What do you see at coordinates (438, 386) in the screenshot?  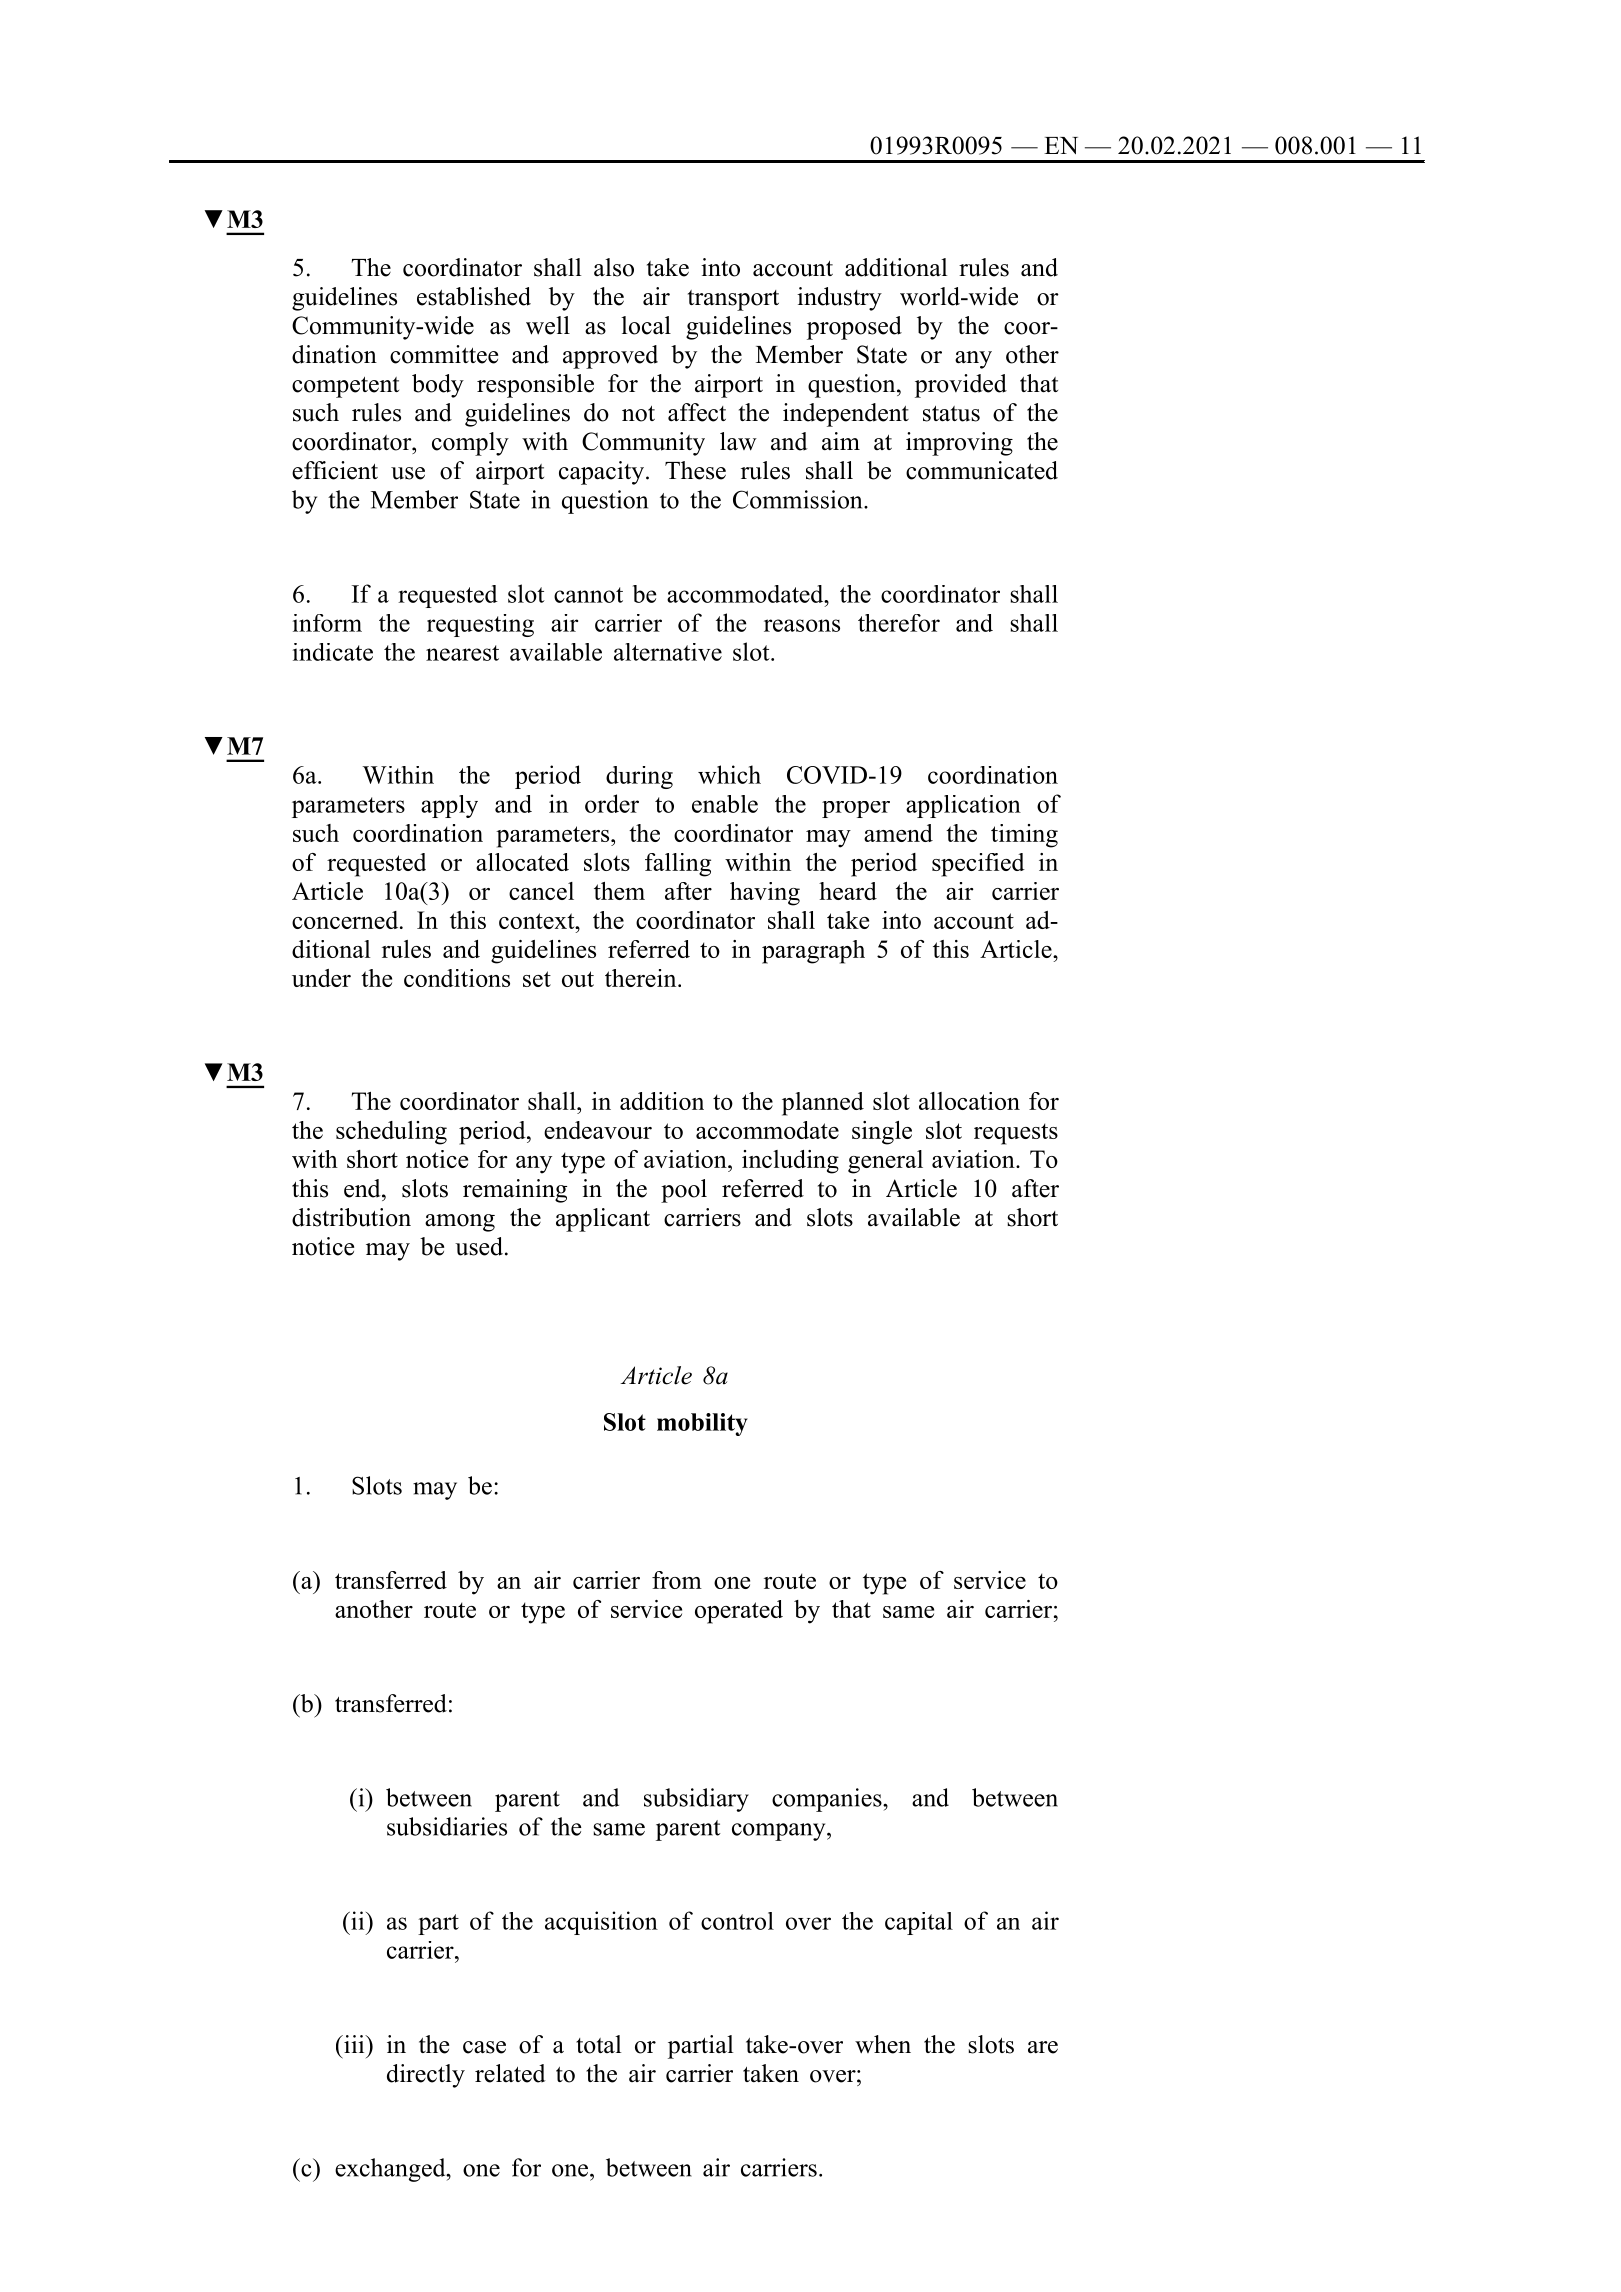 I see `body` at bounding box center [438, 386].
